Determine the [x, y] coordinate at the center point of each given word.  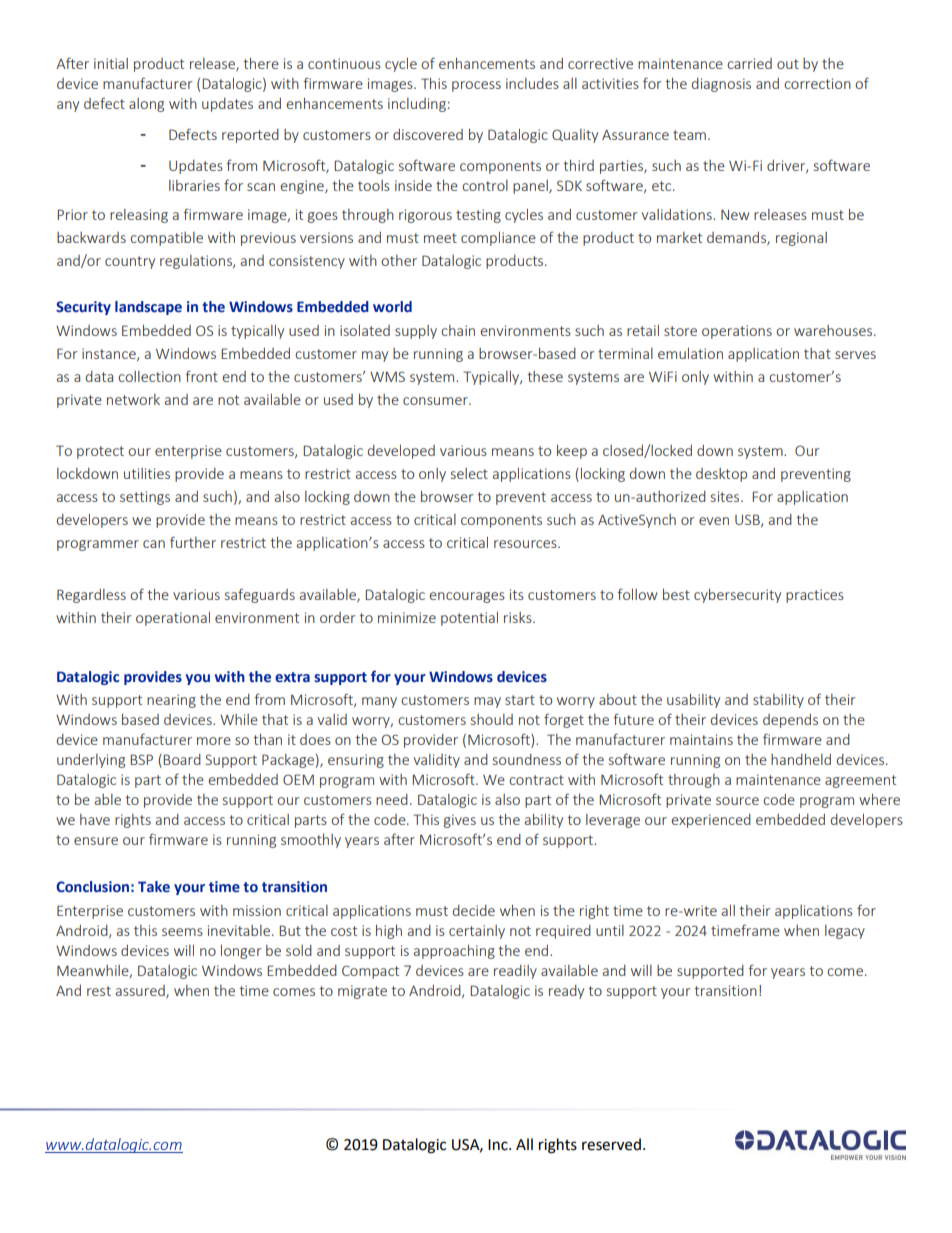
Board [182, 759]
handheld [801, 759]
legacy [845, 932]
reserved [611, 1144]
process [476, 86]
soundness [527, 759]
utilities [147, 473]
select [469, 473]
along [146, 105]
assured [141, 991]
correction [817, 83]
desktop [721, 475]
